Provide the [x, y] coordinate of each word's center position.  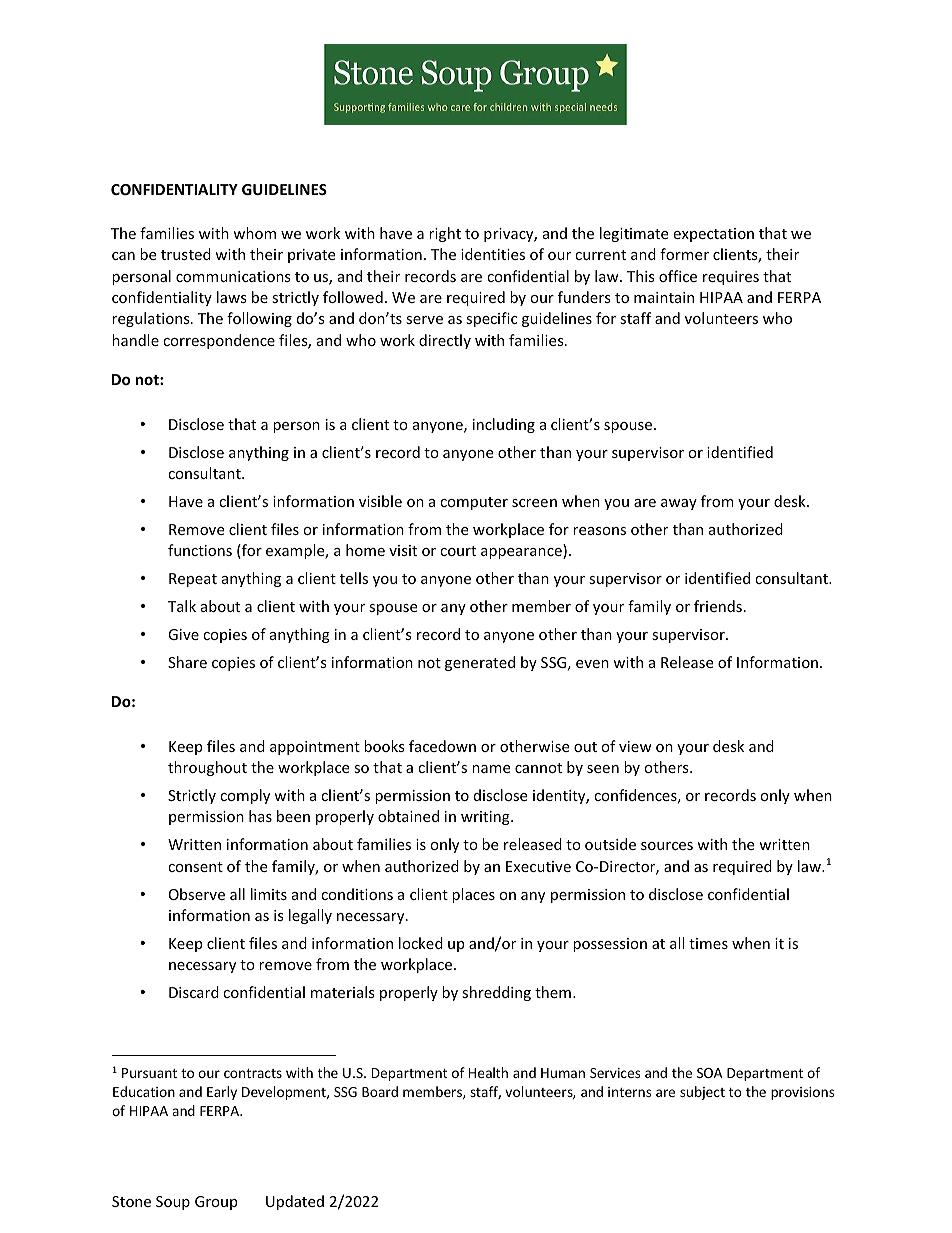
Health [488, 1072]
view [635, 746]
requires [731, 278]
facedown [442, 746]
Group [216, 1203]
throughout [207, 768]
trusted [186, 254]
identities [493, 254]
